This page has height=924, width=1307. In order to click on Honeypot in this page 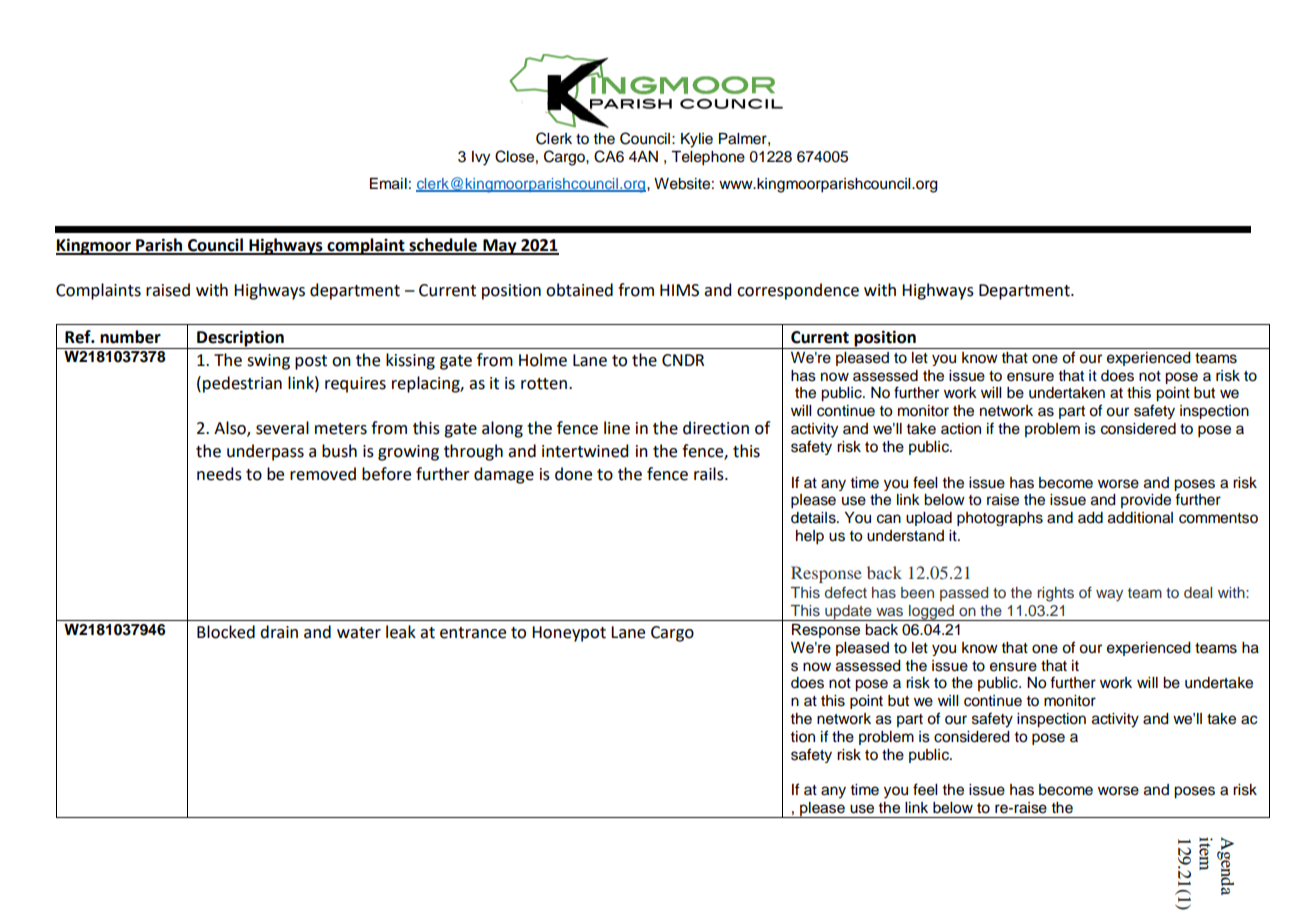, I will do `click(569, 634)`.
